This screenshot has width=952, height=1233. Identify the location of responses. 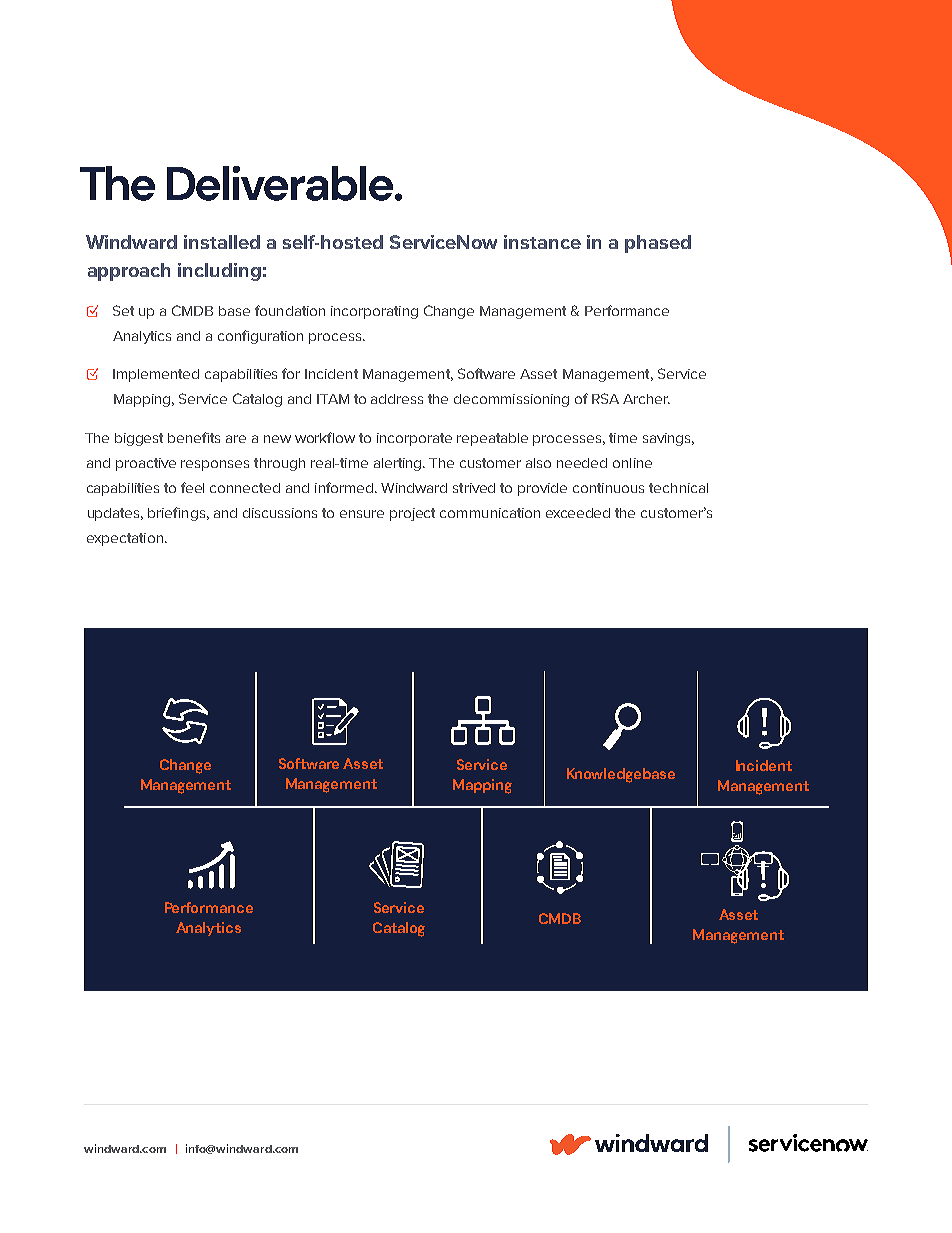
(215, 465).
